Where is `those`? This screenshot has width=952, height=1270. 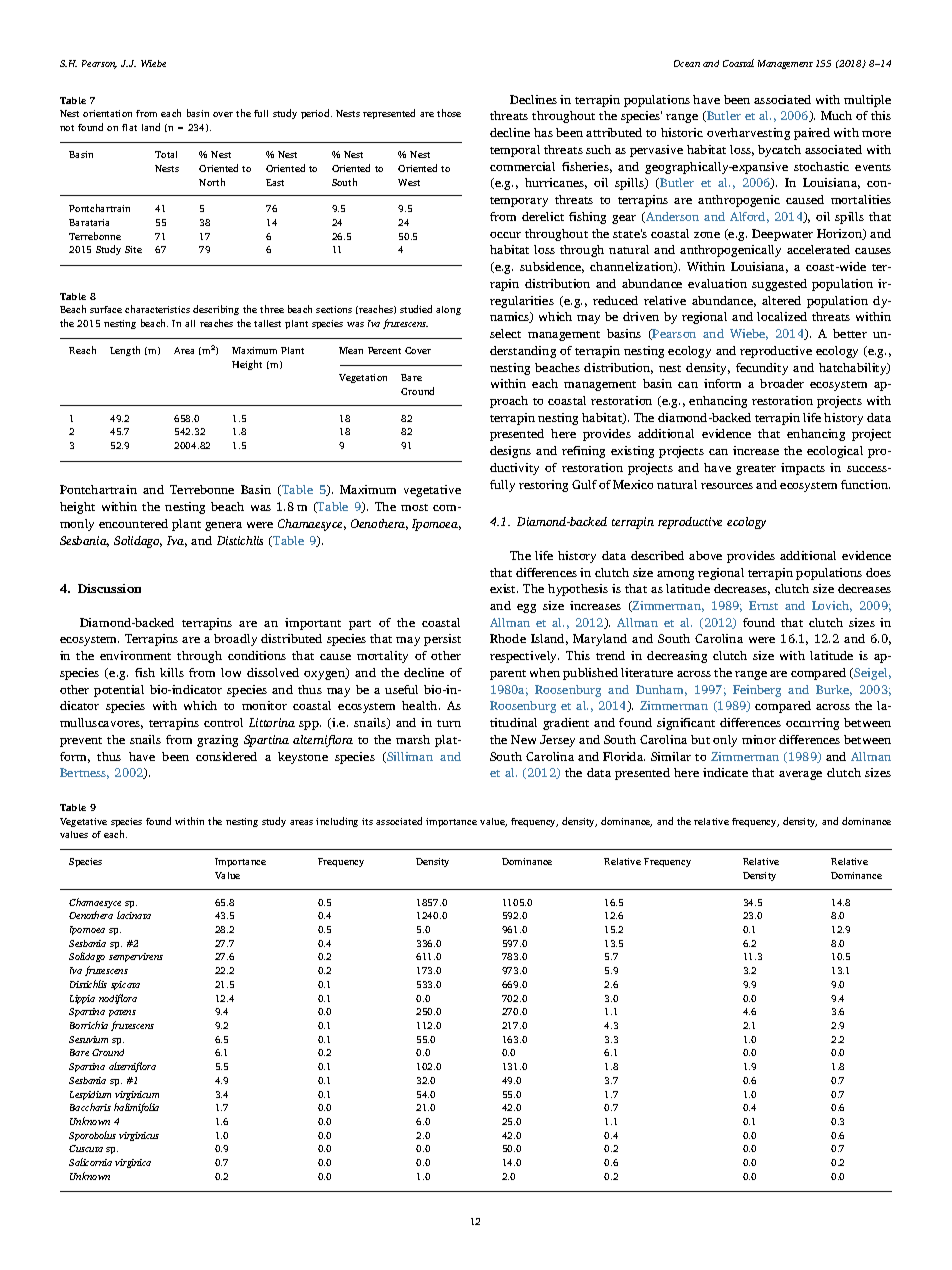 those is located at coordinates (449, 113).
